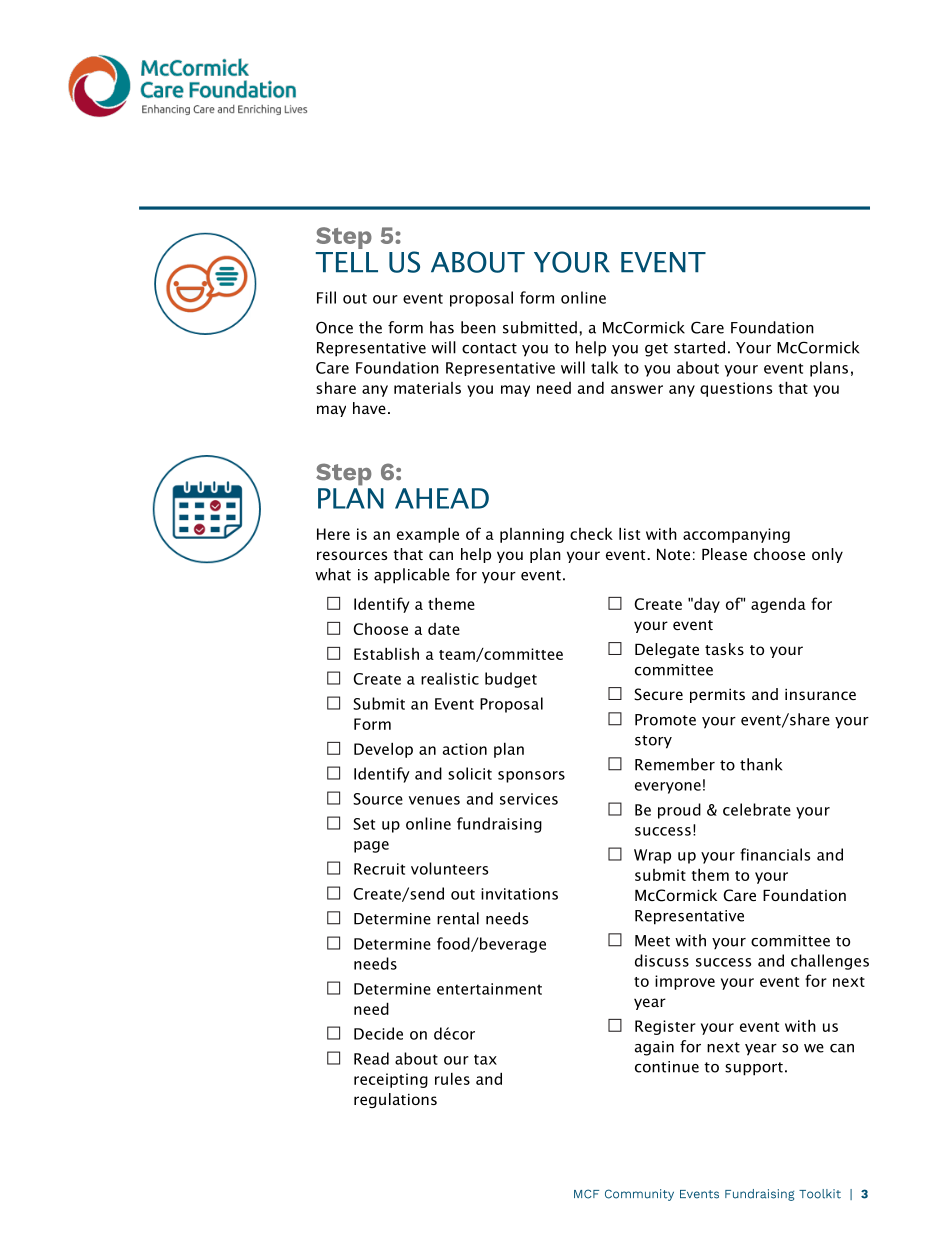  I want to click on support, so click(754, 1069).
